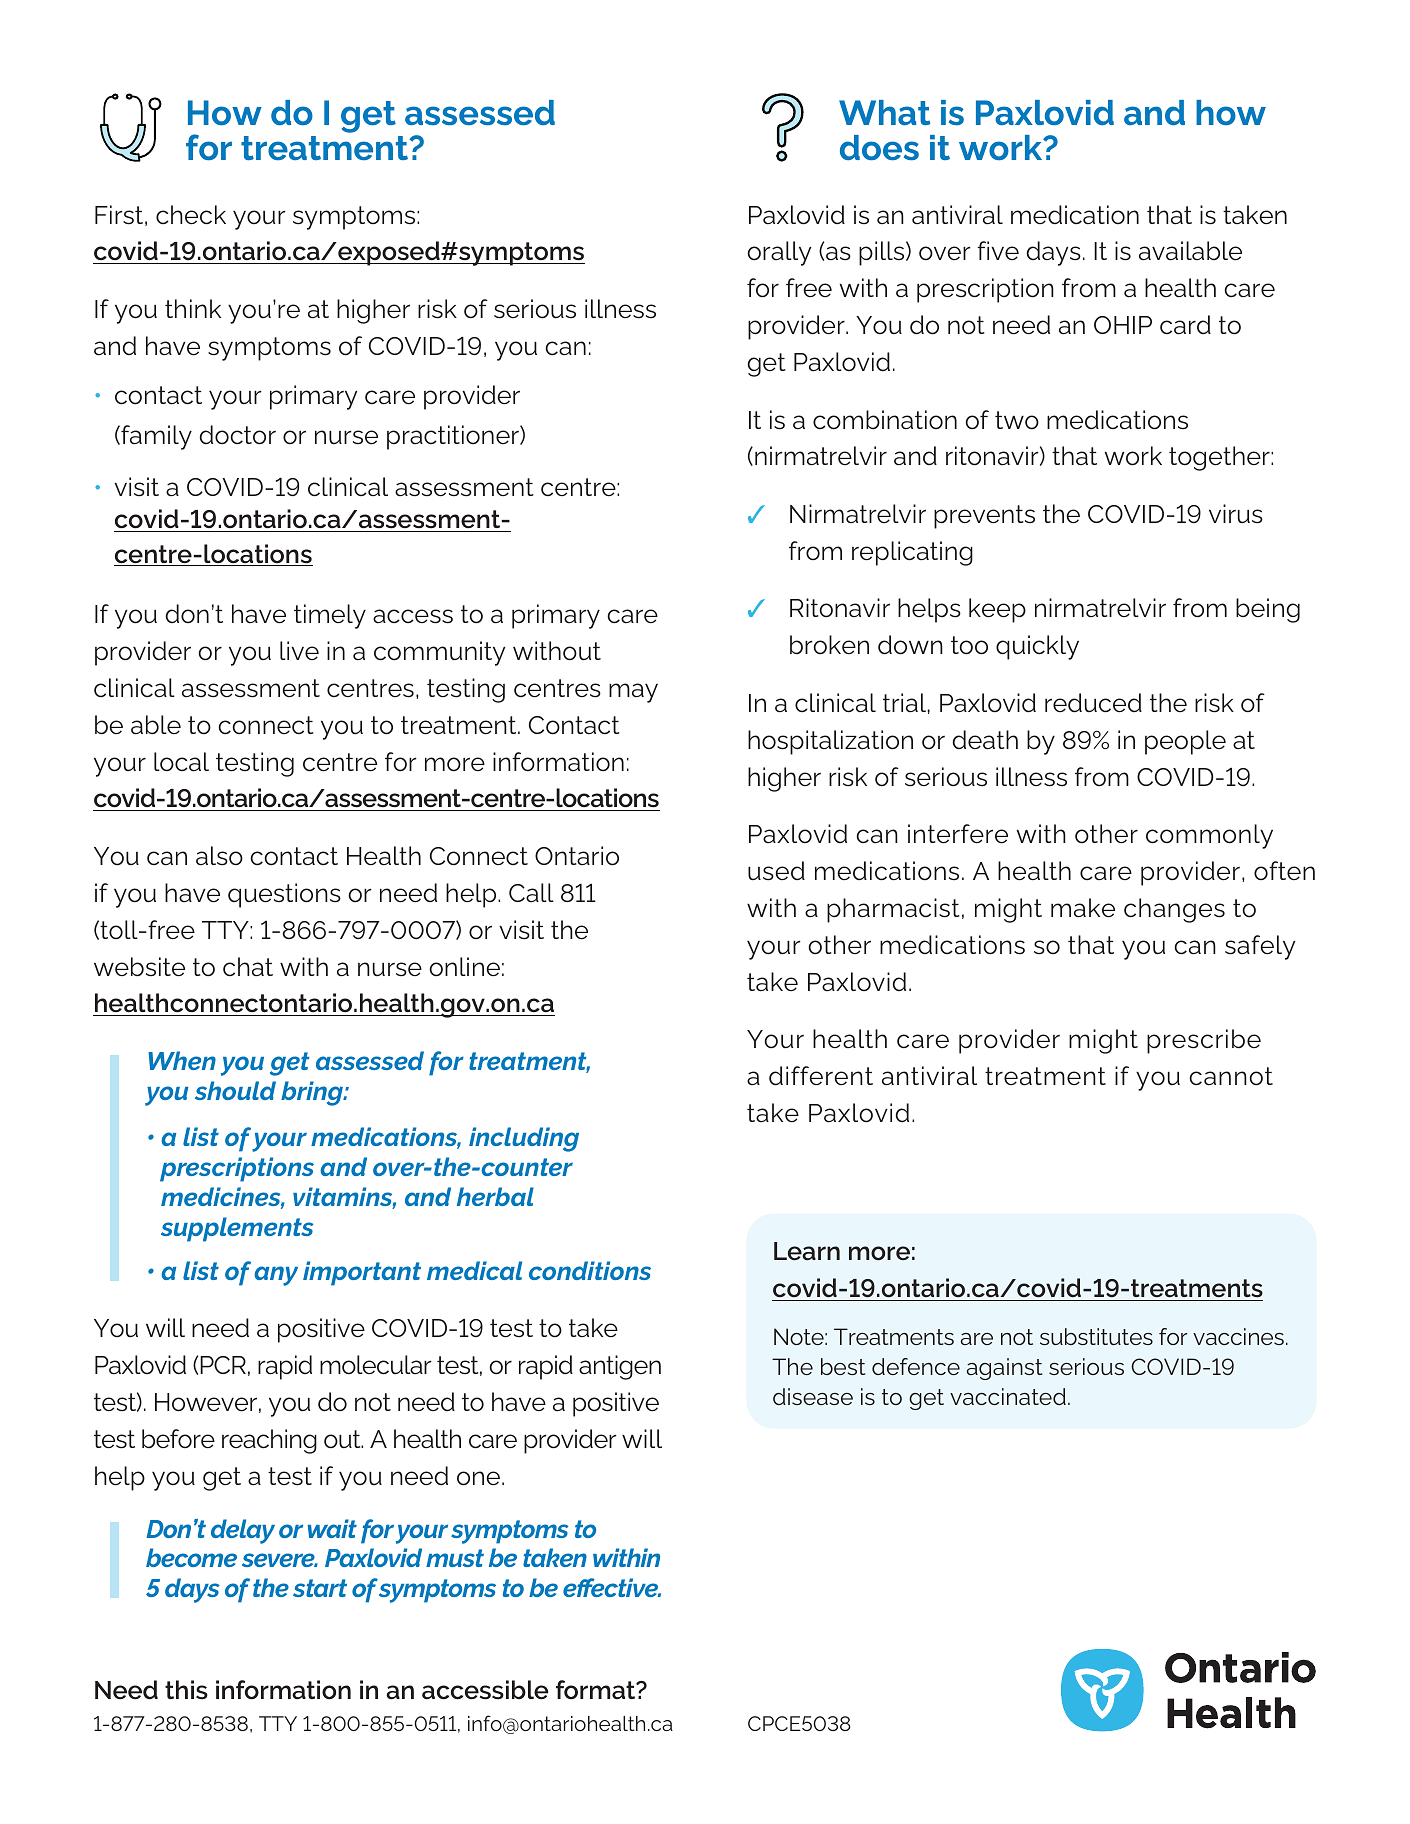 This screenshot has height=1824, width=1410. What do you see at coordinates (829, 645) in the screenshot?
I see `broken` at bounding box center [829, 645].
